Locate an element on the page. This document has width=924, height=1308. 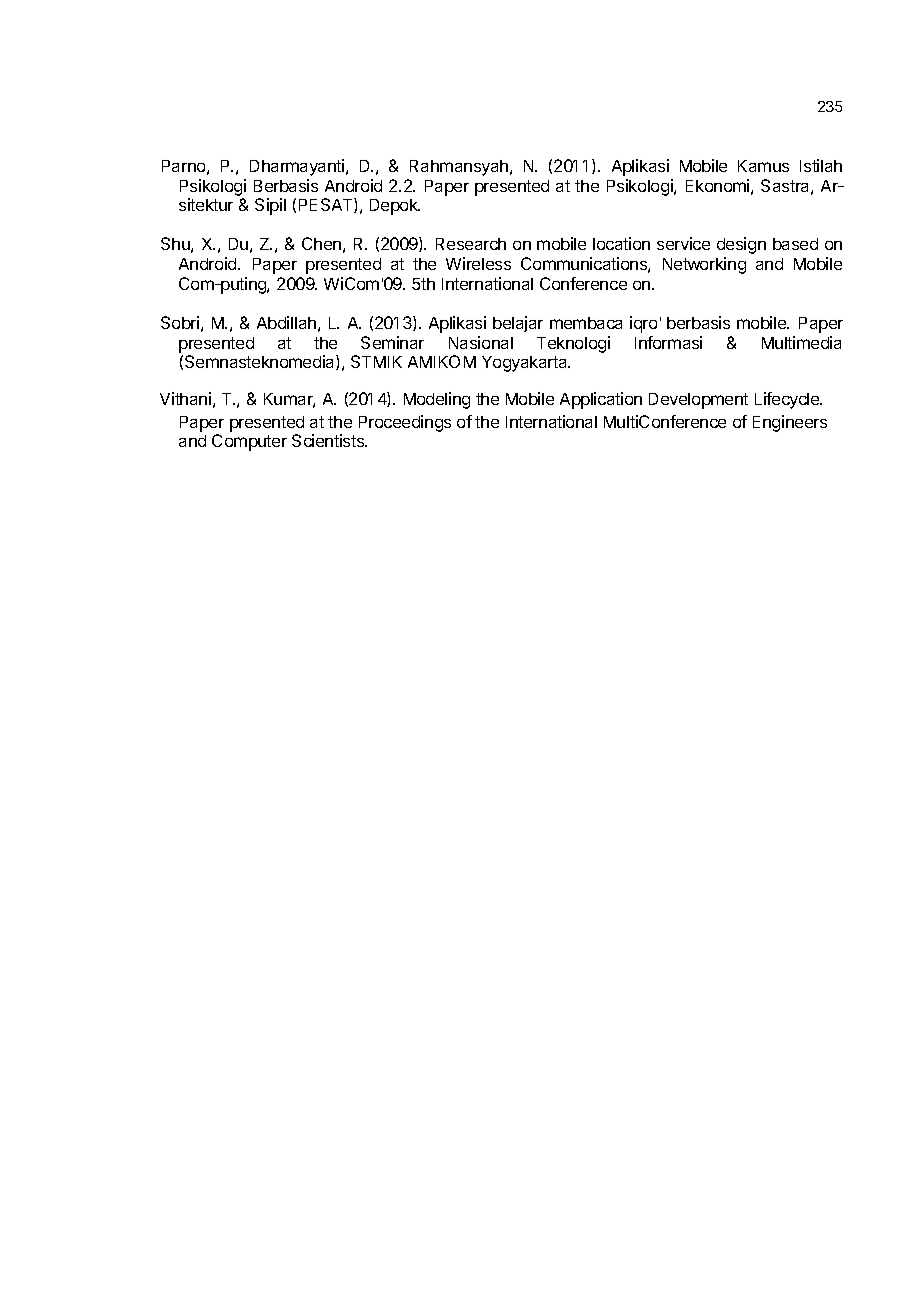
Networking is located at coordinates (704, 265).
